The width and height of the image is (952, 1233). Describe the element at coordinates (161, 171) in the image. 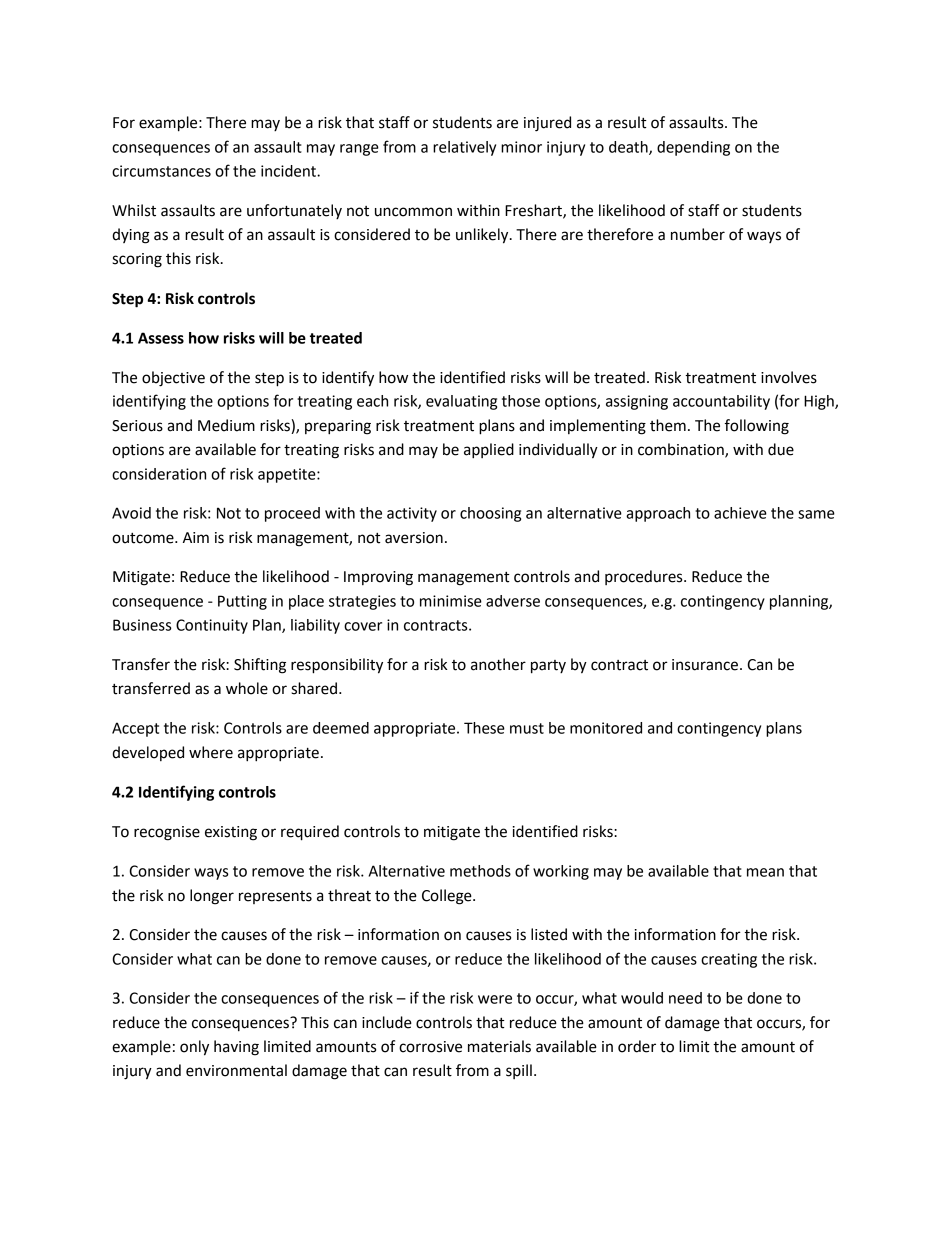

I see `circumstances` at that location.
